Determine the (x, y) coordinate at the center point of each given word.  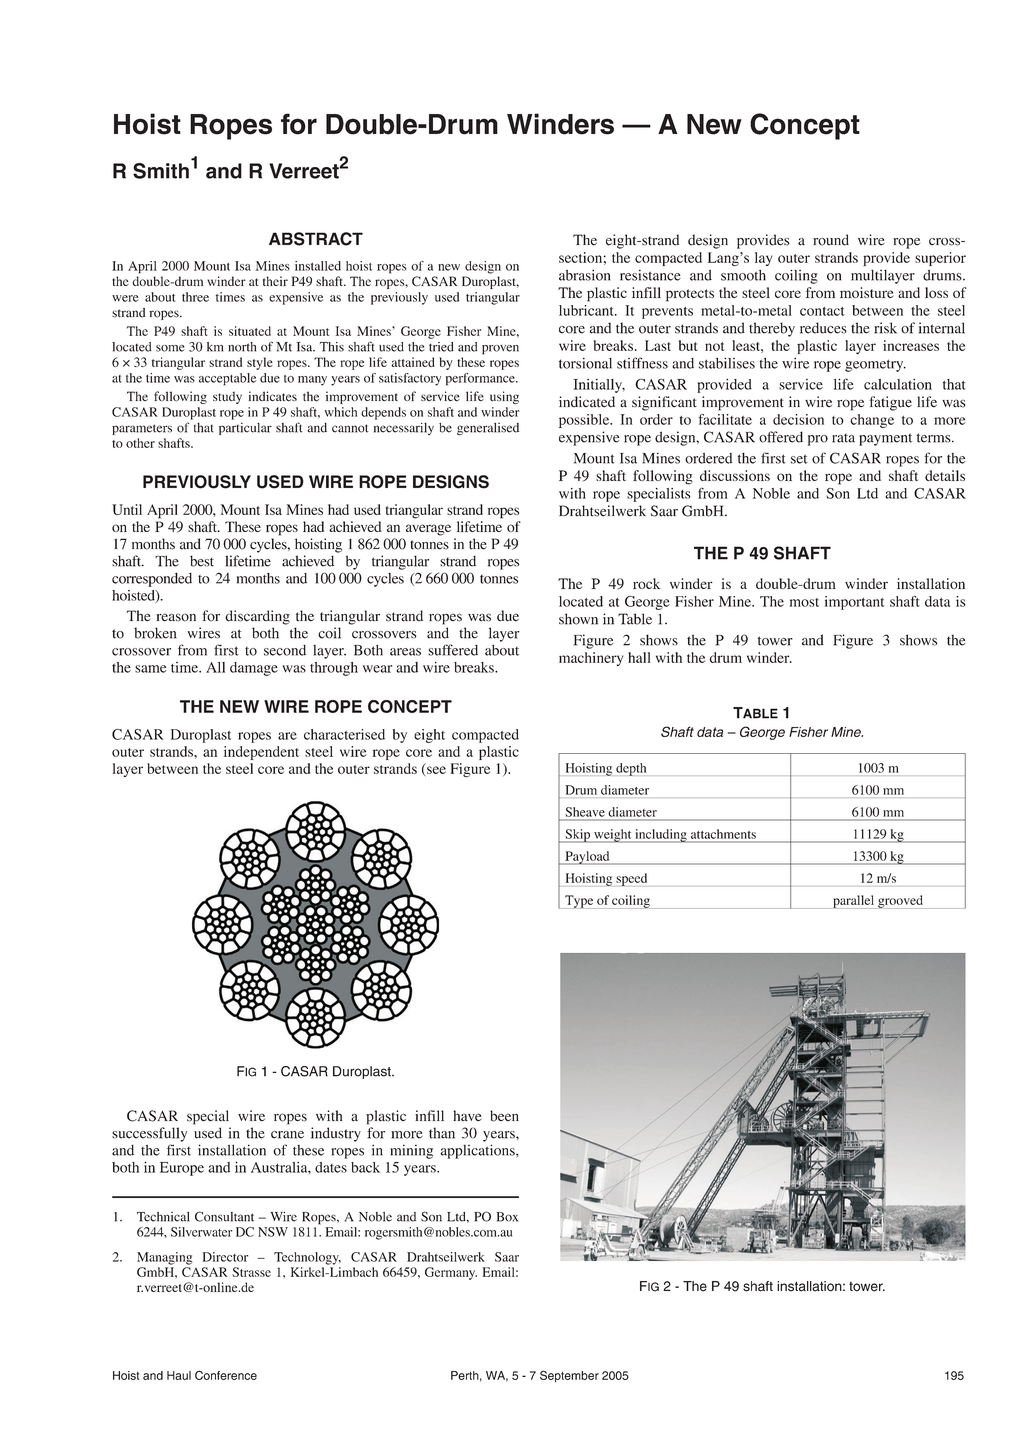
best (202, 561)
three (195, 297)
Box (507, 1217)
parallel (854, 902)
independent (261, 753)
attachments (723, 834)
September (569, 1376)
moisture (867, 292)
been (504, 1116)
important (855, 603)
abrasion (584, 275)
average (428, 530)
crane (287, 1135)
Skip (577, 836)
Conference (226, 1375)
